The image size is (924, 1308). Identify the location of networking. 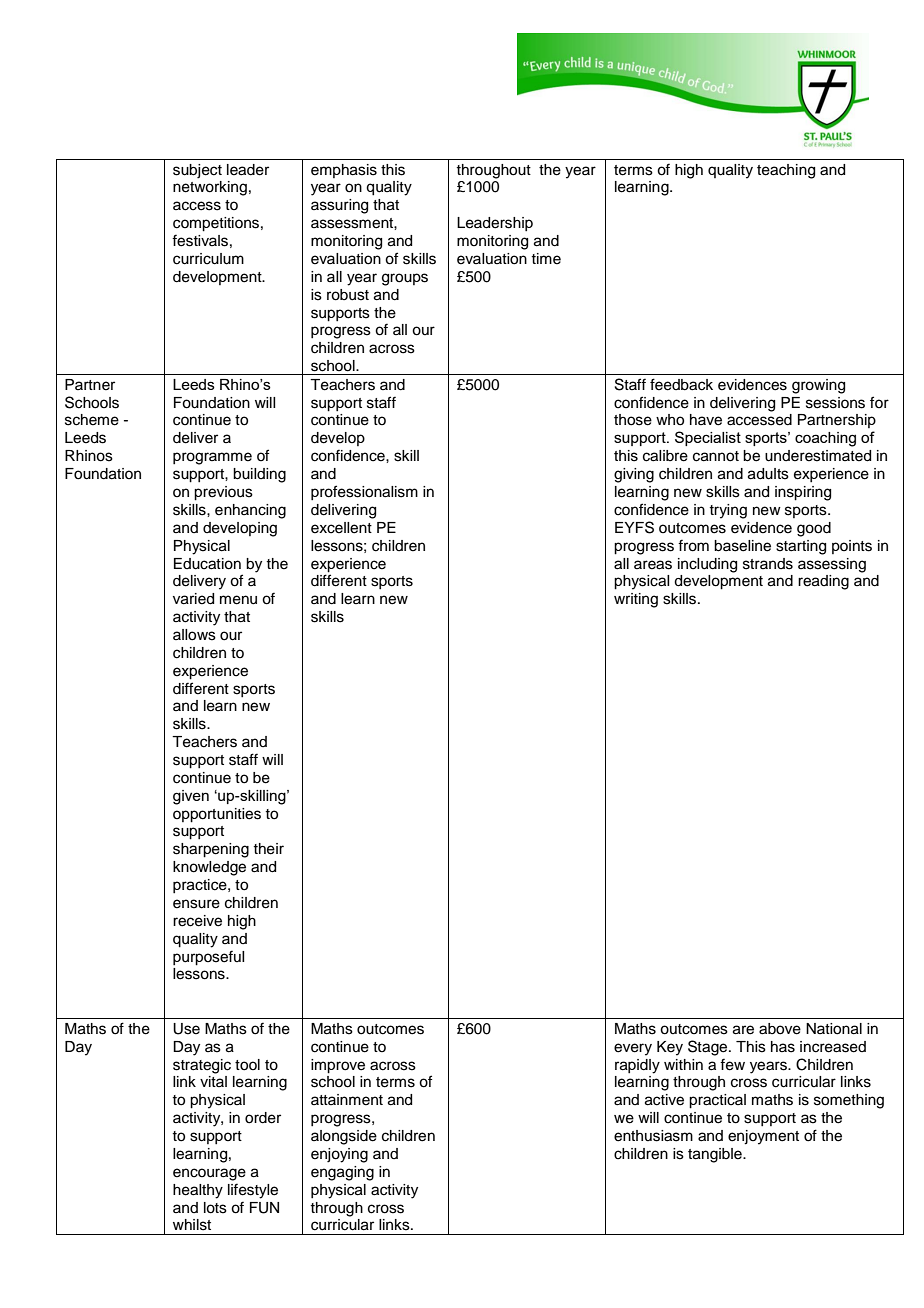
(210, 188).
